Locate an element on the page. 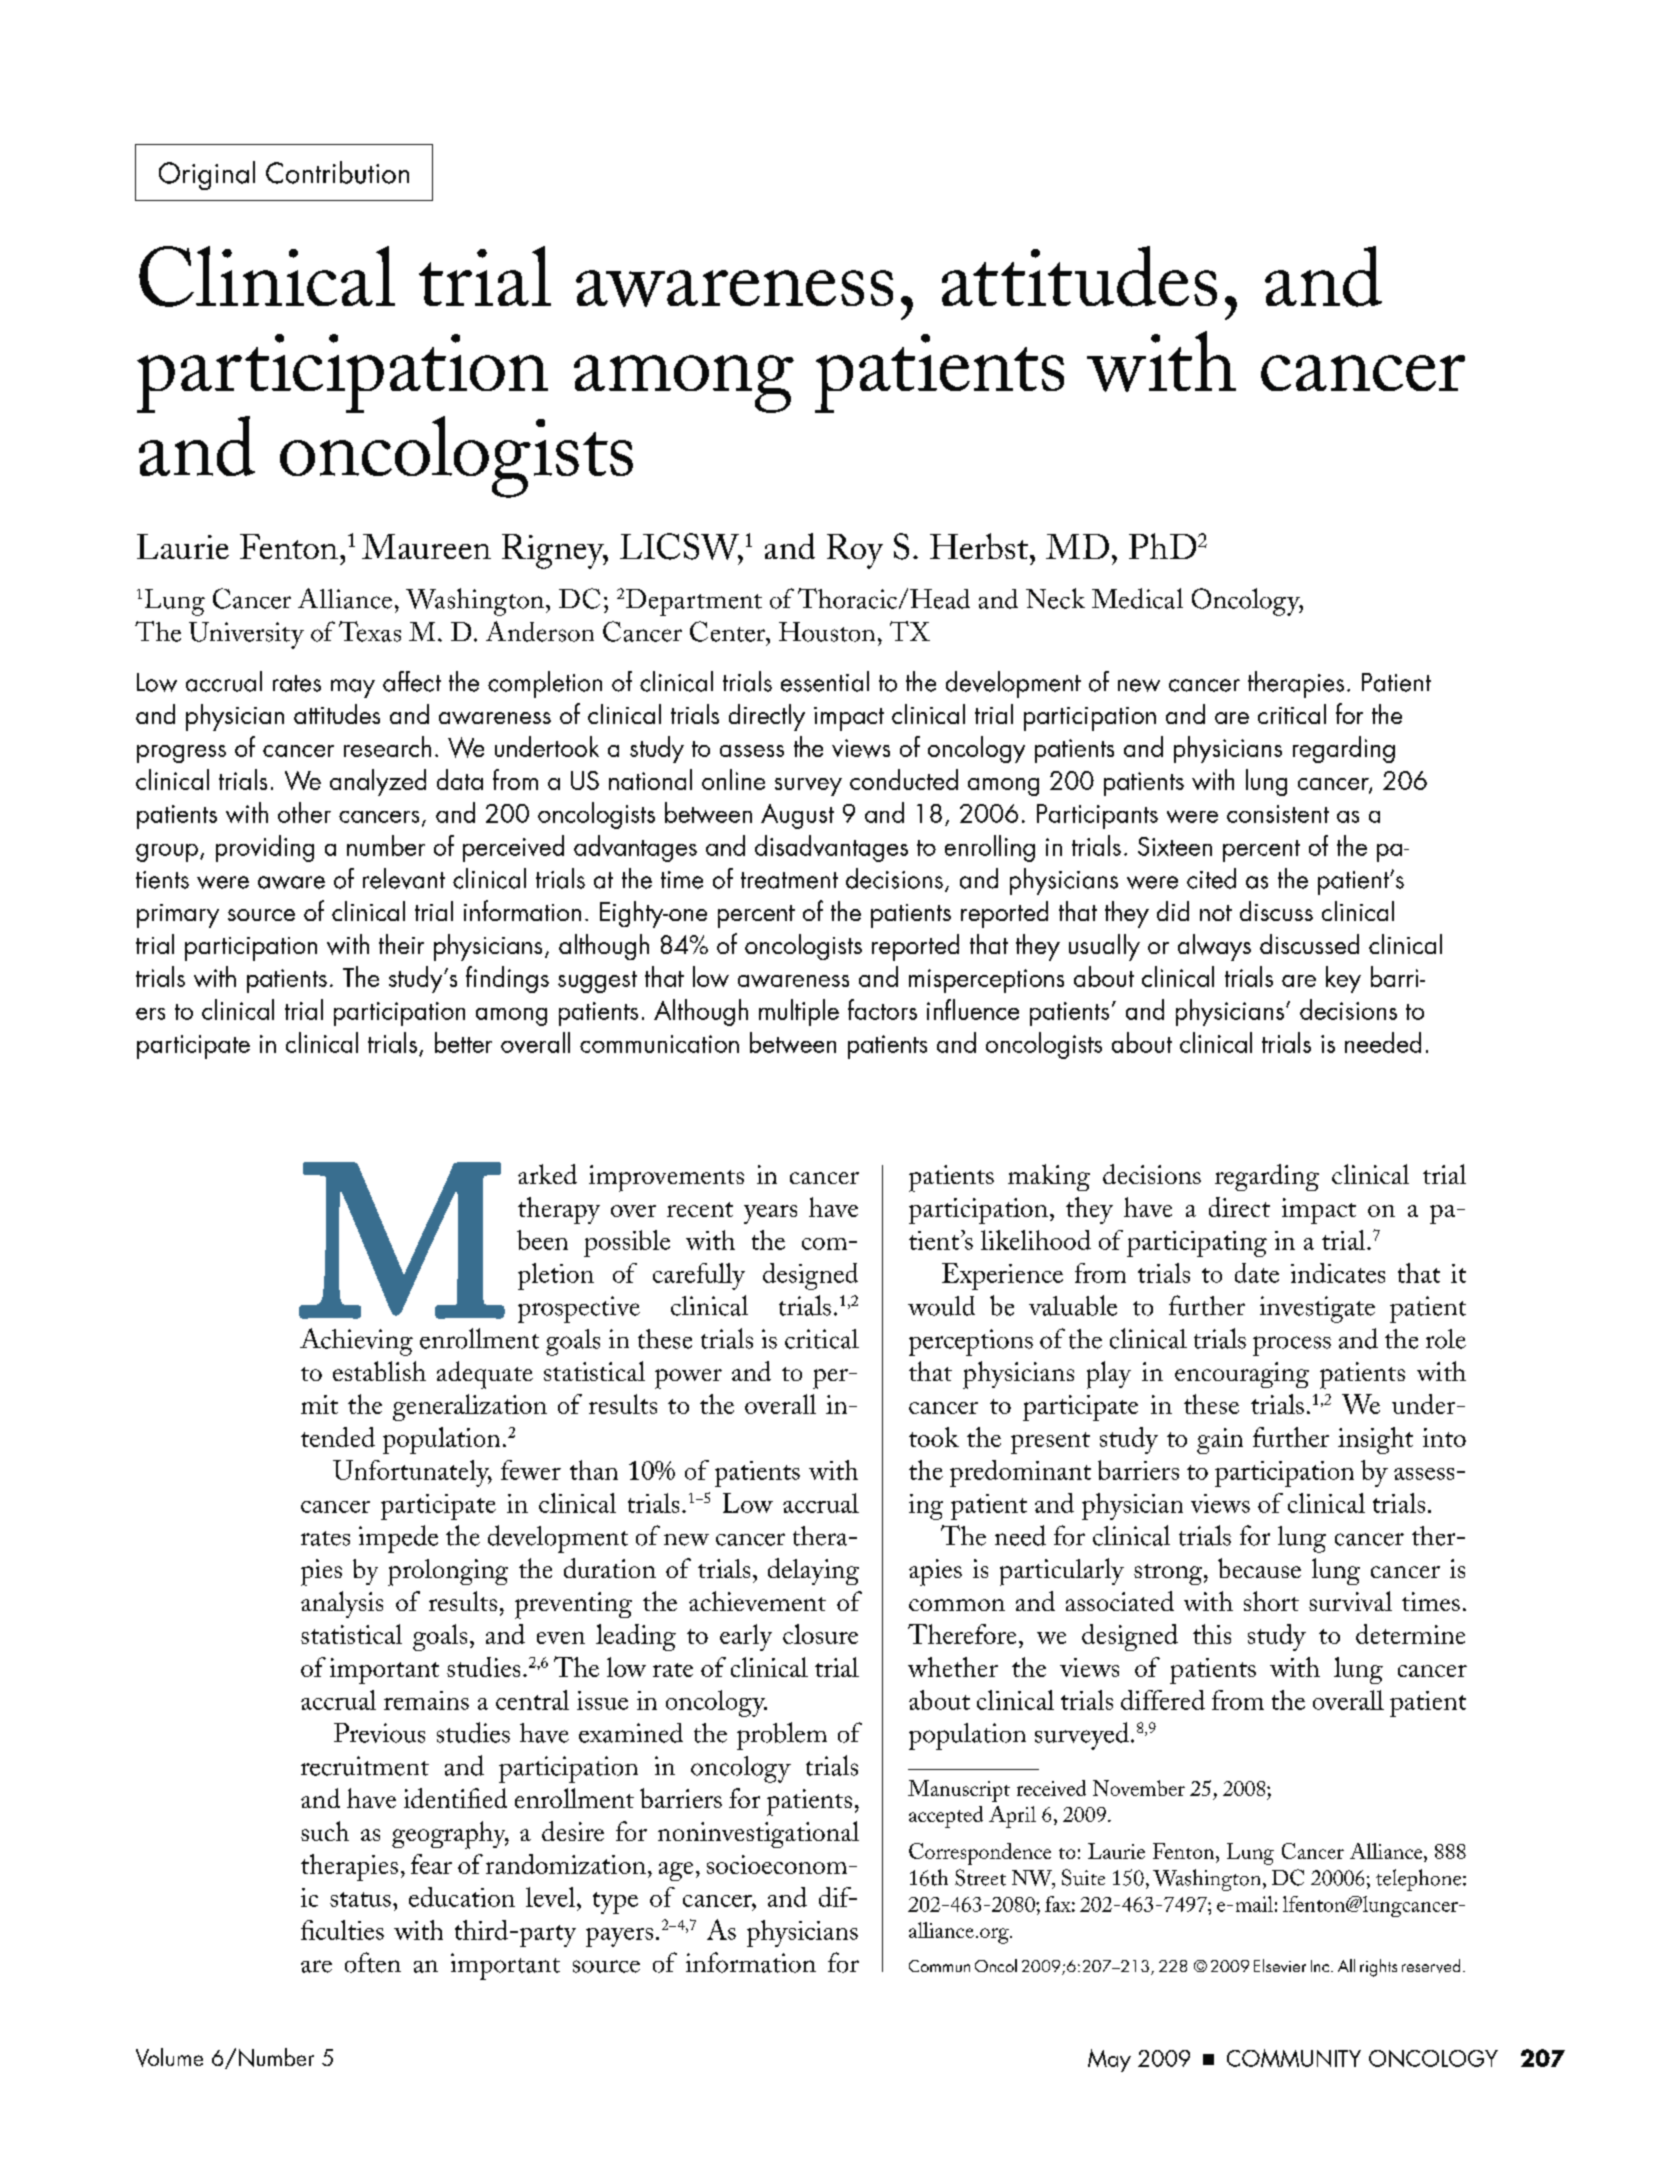  Elsevier is located at coordinates (1280, 1965).
